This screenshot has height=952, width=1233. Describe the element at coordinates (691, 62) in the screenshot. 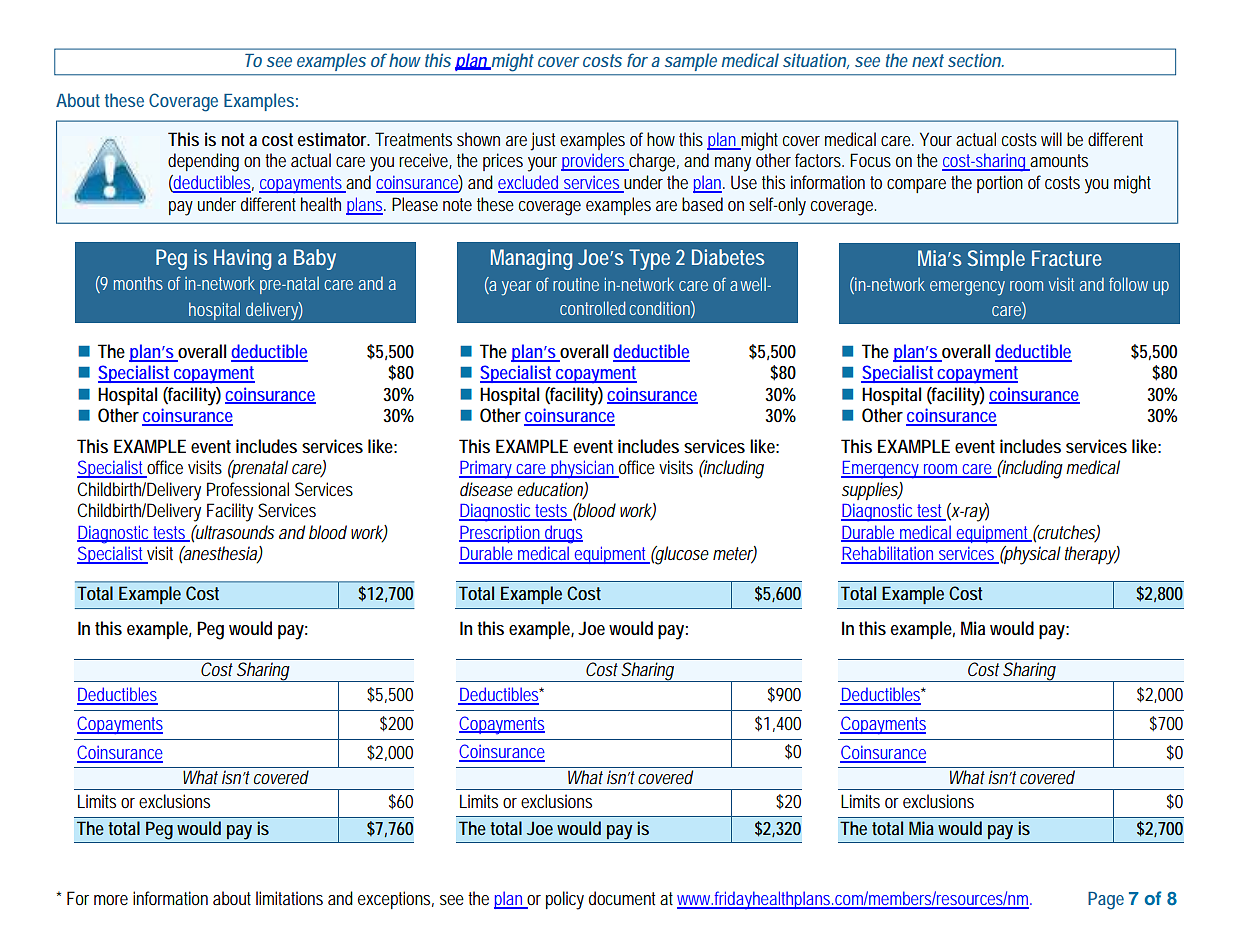

I see `sample` at that location.
